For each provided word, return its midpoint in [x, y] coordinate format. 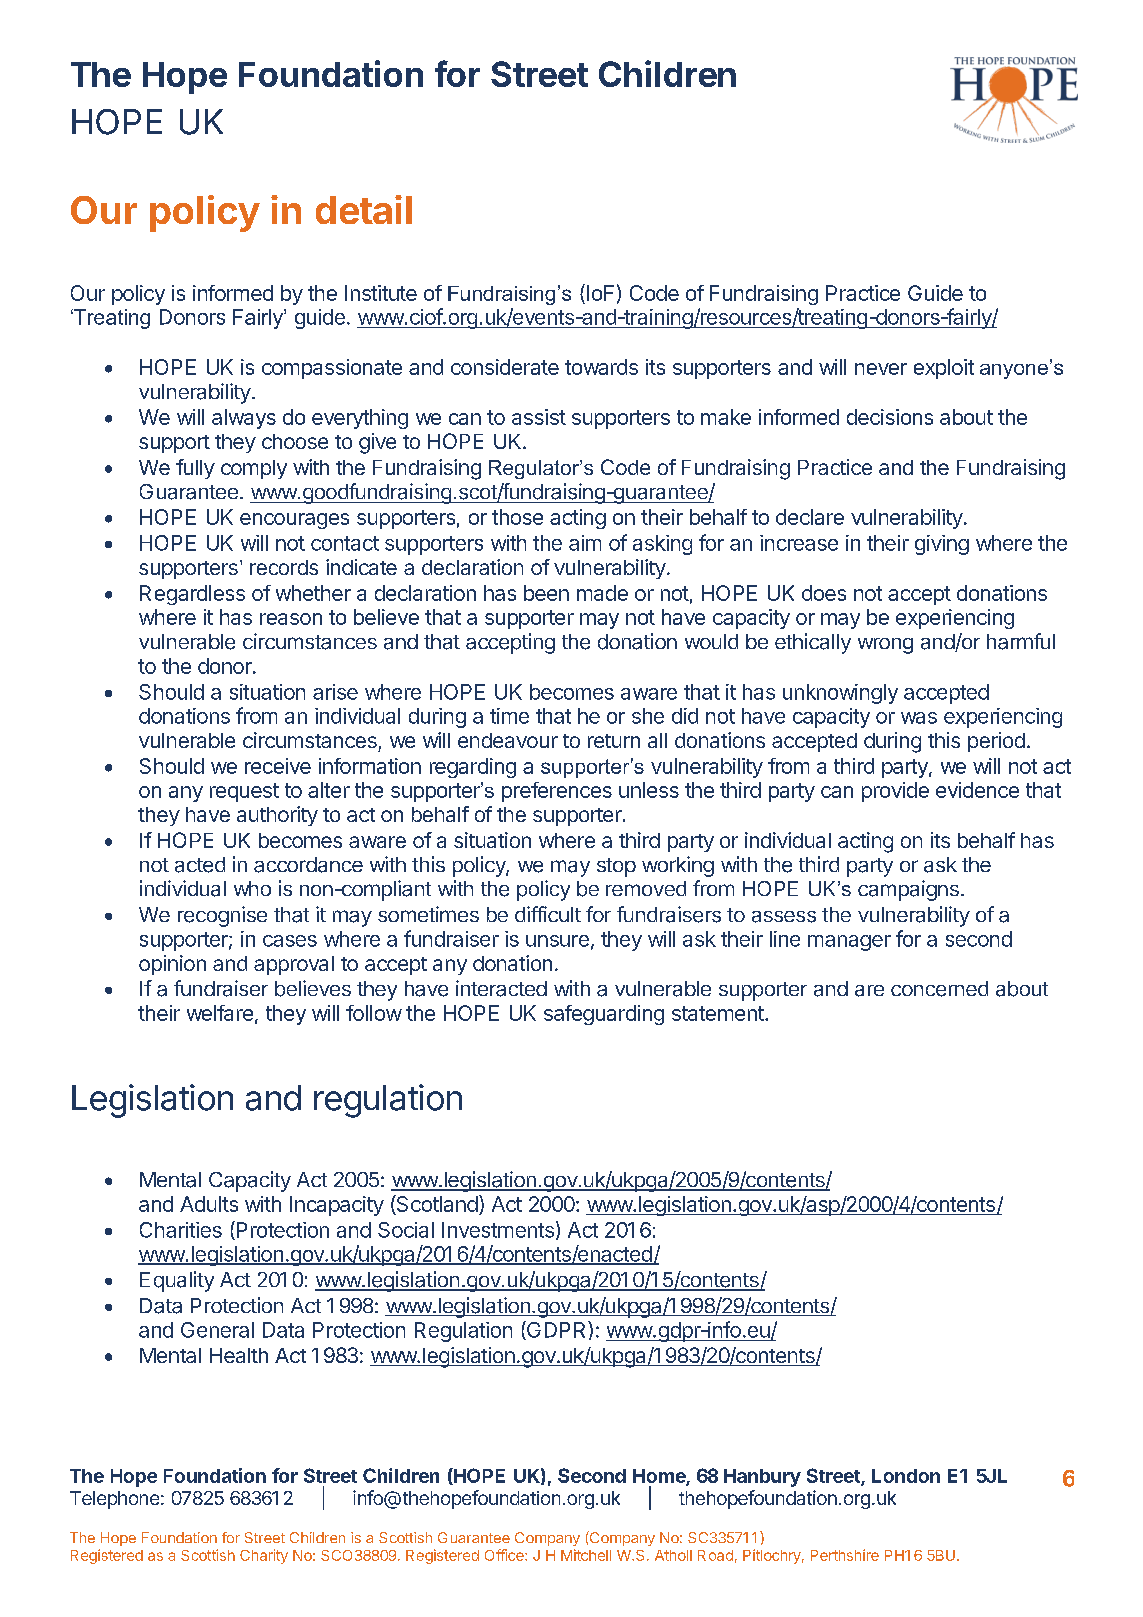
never [881, 369]
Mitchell [586, 1555]
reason [291, 619]
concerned [939, 989]
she [648, 716]
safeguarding [604, 1015]
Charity [264, 1556]
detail [364, 209]
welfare [220, 1013]
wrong [885, 646]
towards [601, 367]
